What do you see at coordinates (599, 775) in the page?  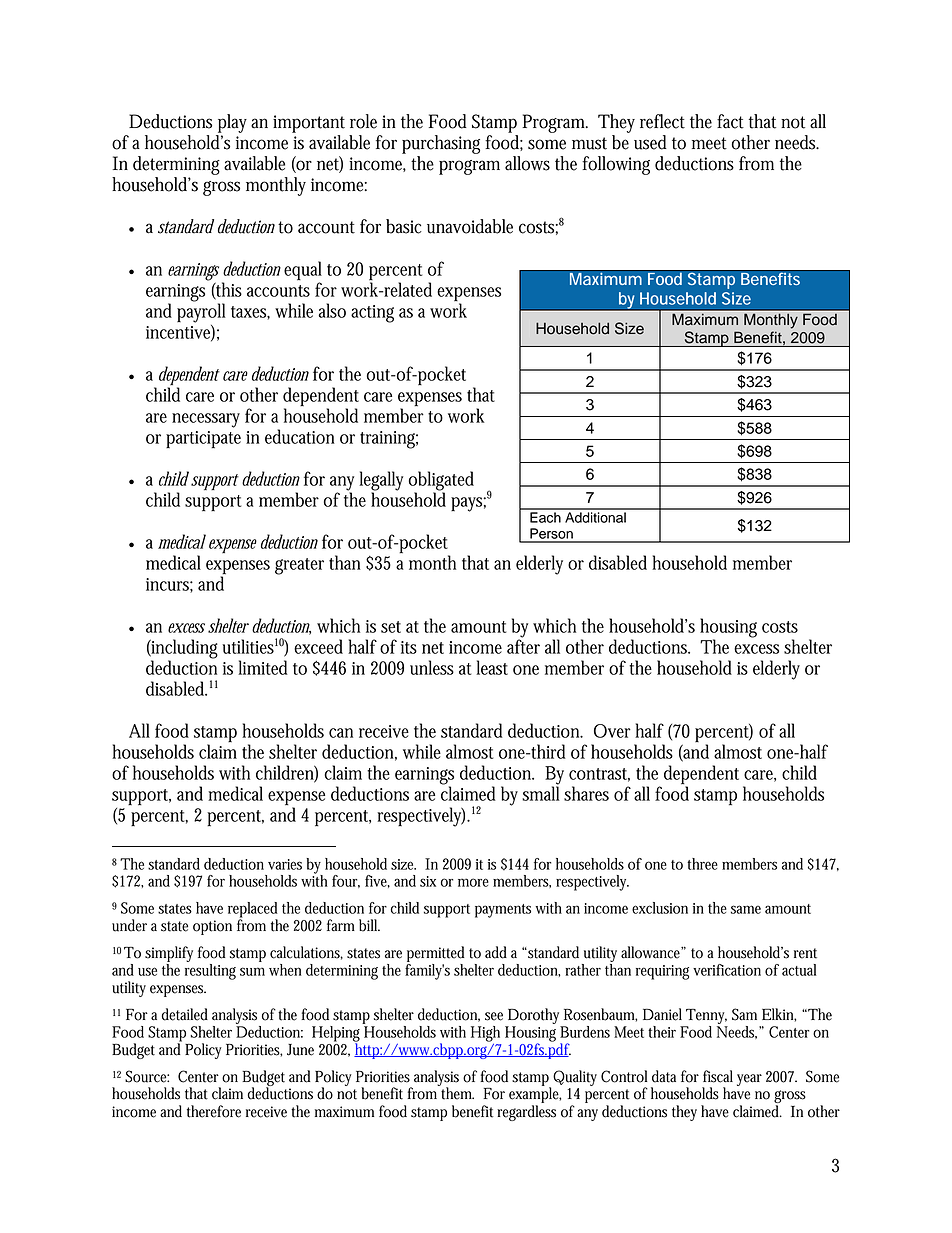 I see `contrast` at bounding box center [599, 775].
